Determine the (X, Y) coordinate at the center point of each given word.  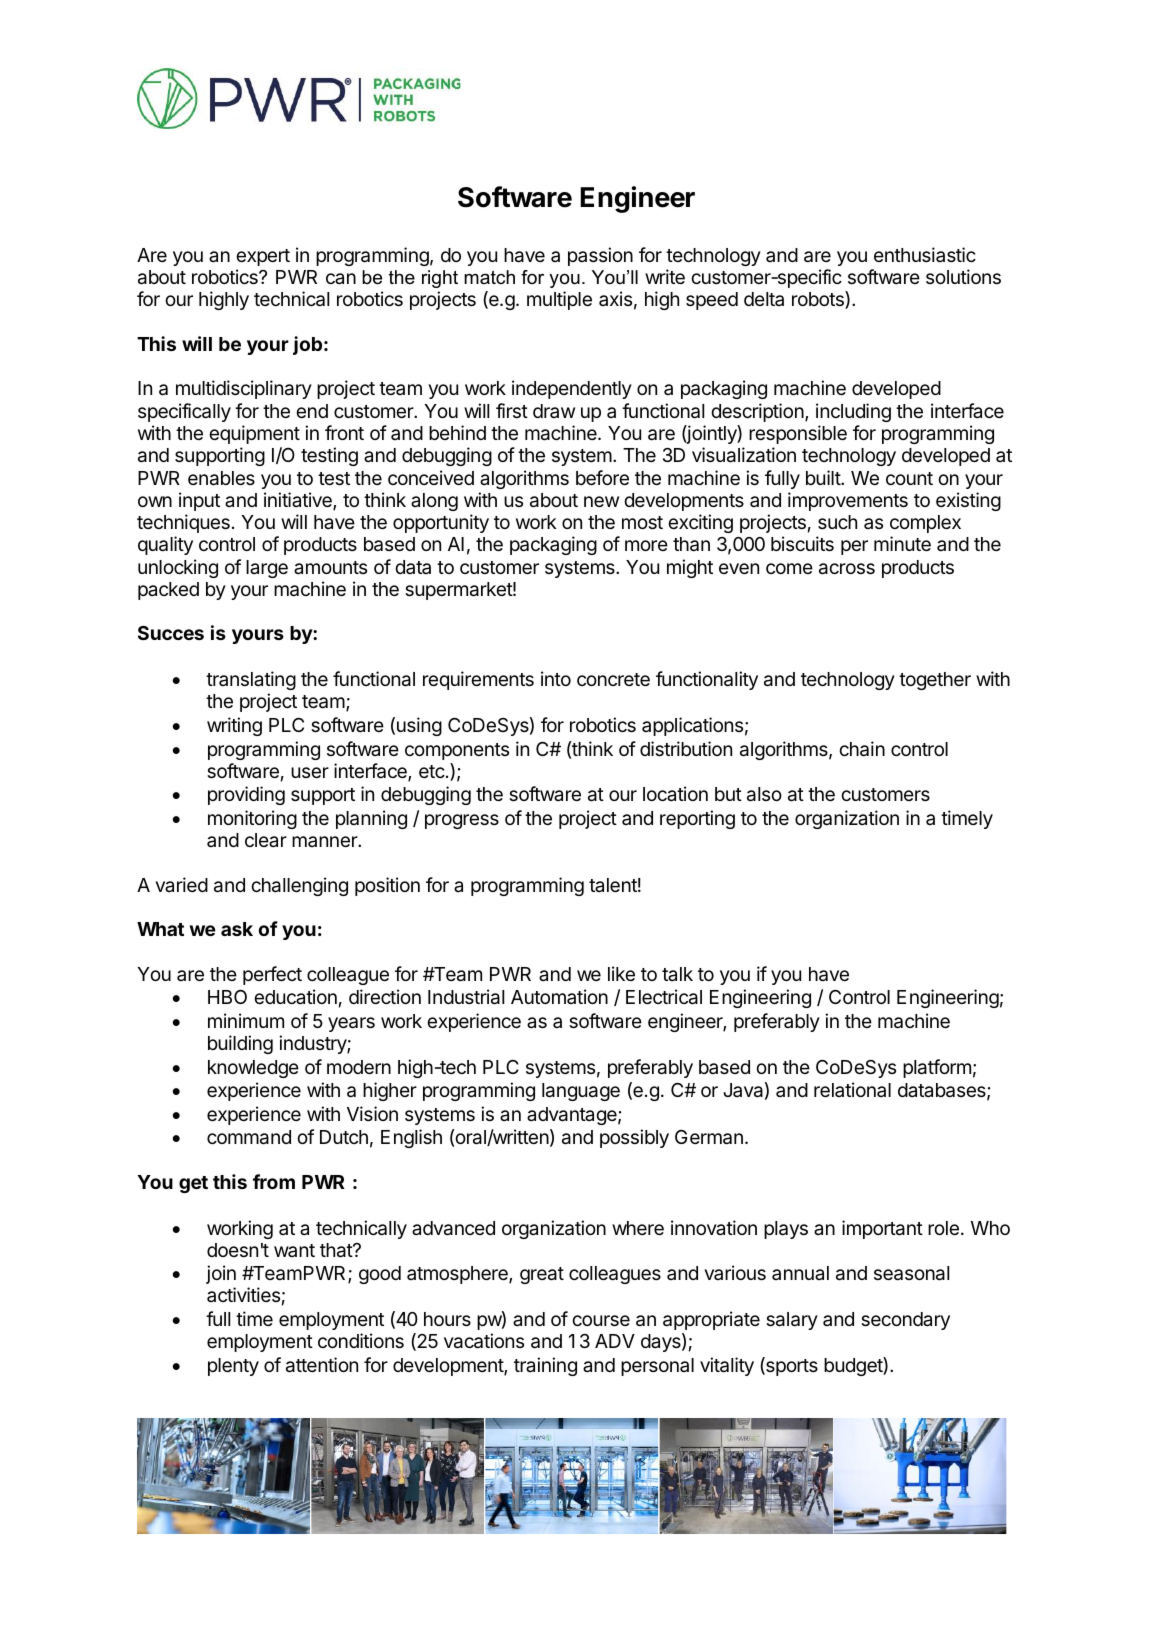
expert (263, 257)
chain (862, 749)
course (601, 1320)
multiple (559, 300)
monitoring (252, 819)
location (675, 793)
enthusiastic (925, 254)
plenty (233, 1367)
